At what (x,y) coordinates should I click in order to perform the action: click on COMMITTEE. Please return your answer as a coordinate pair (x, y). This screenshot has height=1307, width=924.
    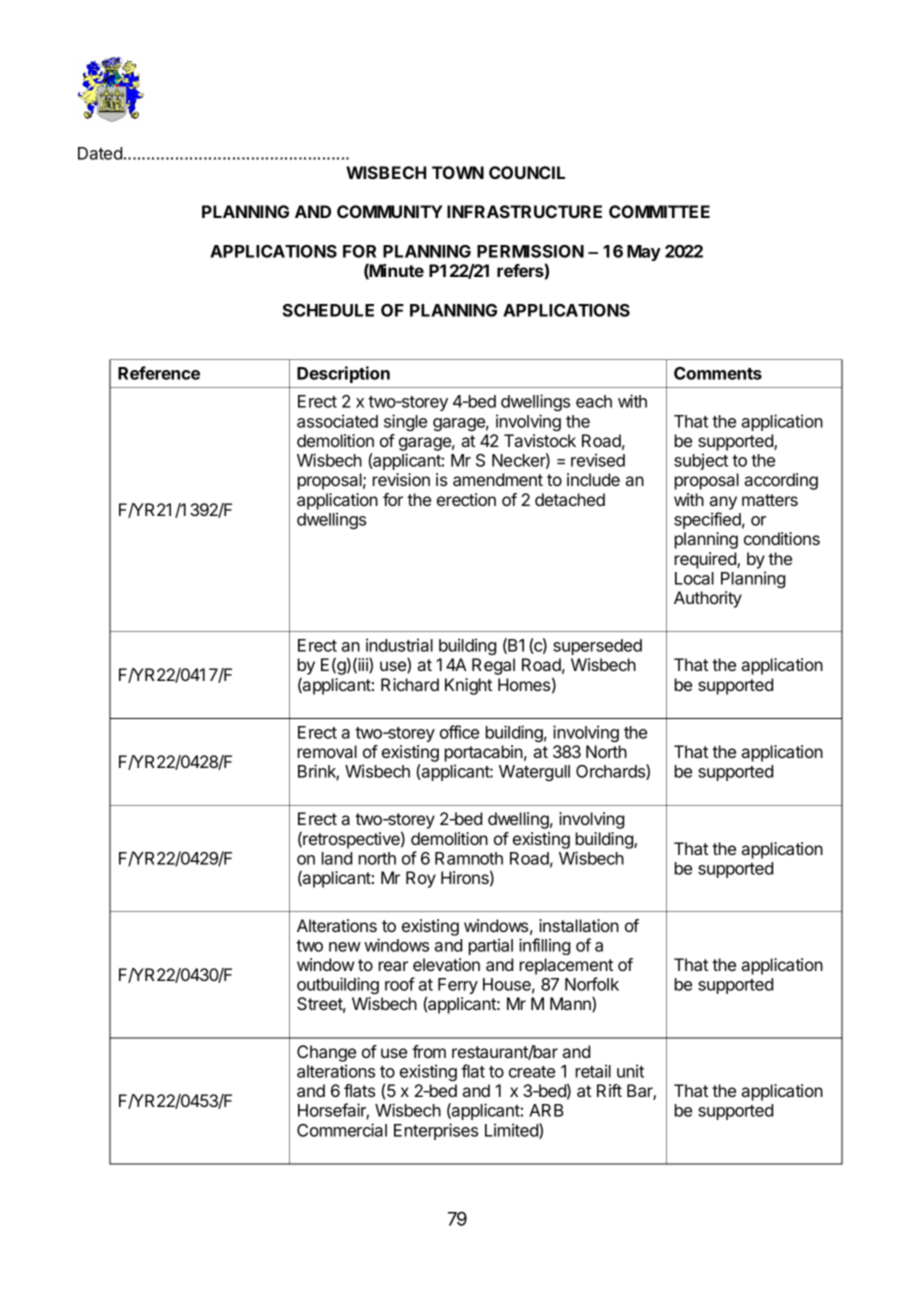
    Looking at the image, I should click on (659, 211).
